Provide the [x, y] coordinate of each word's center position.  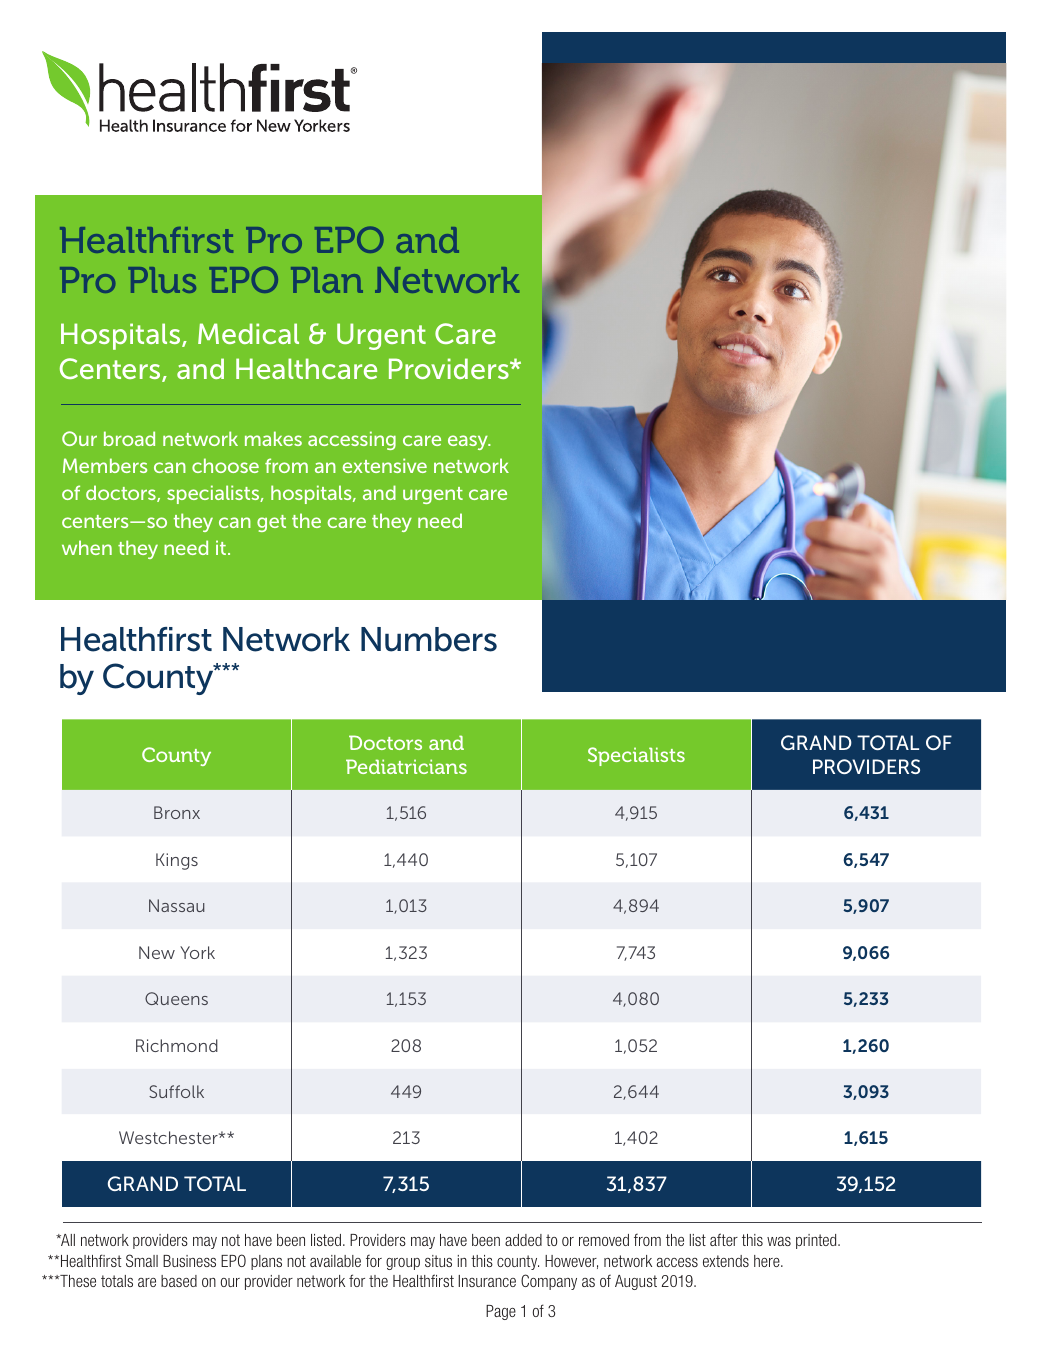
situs [438, 1261]
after [724, 1239]
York [197, 952]
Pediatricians [406, 766]
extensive [385, 465]
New [157, 952]
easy [469, 442]
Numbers [429, 639]
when [87, 547]
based [179, 1281]
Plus [162, 280]
